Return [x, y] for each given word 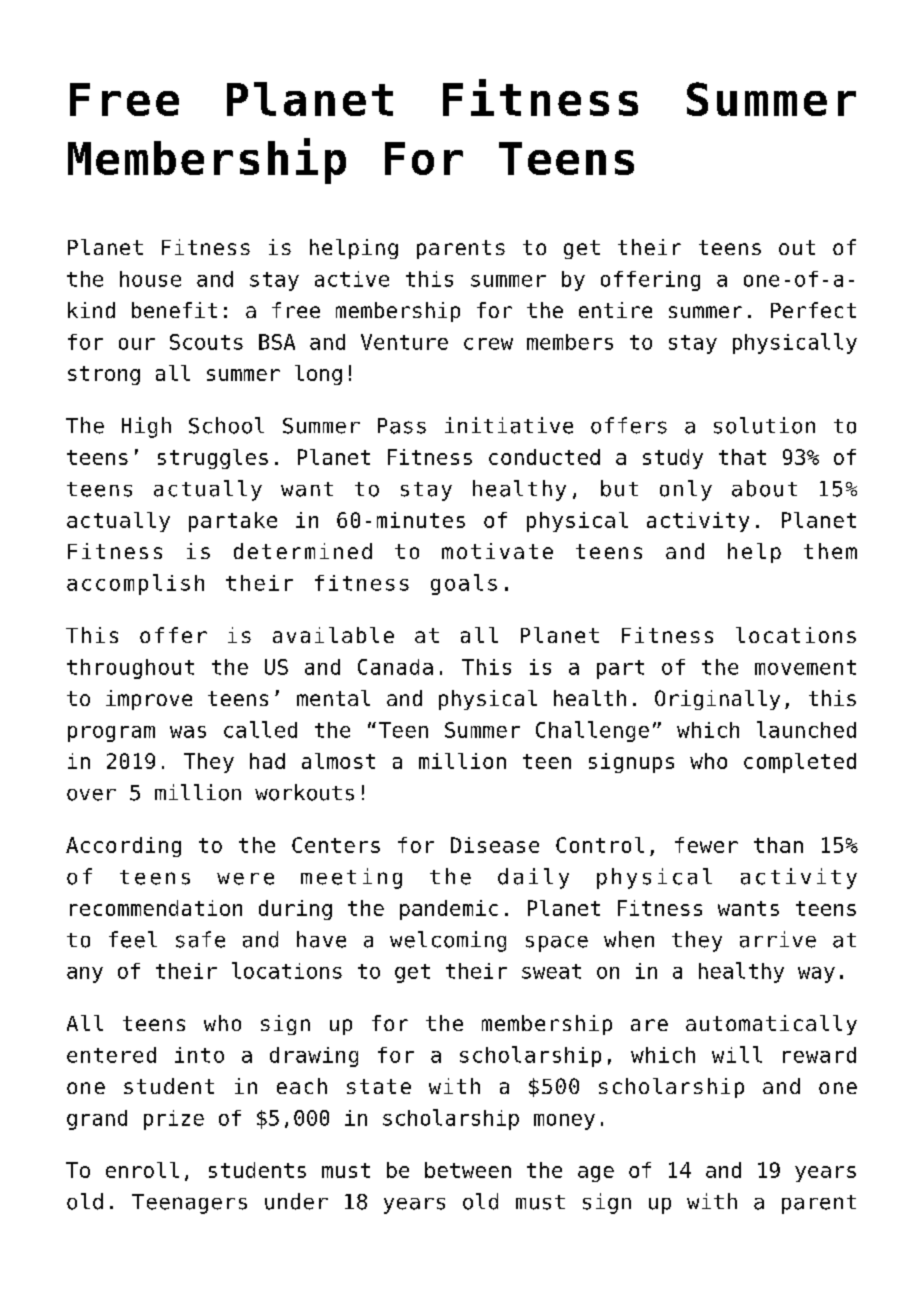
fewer [706, 845]
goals [464, 584]
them [830, 551]
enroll [142, 1170]
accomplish [135, 584]
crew [488, 344]
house [150, 279]
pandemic [449, 910]
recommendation [156, 908]
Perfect [813, 310]
